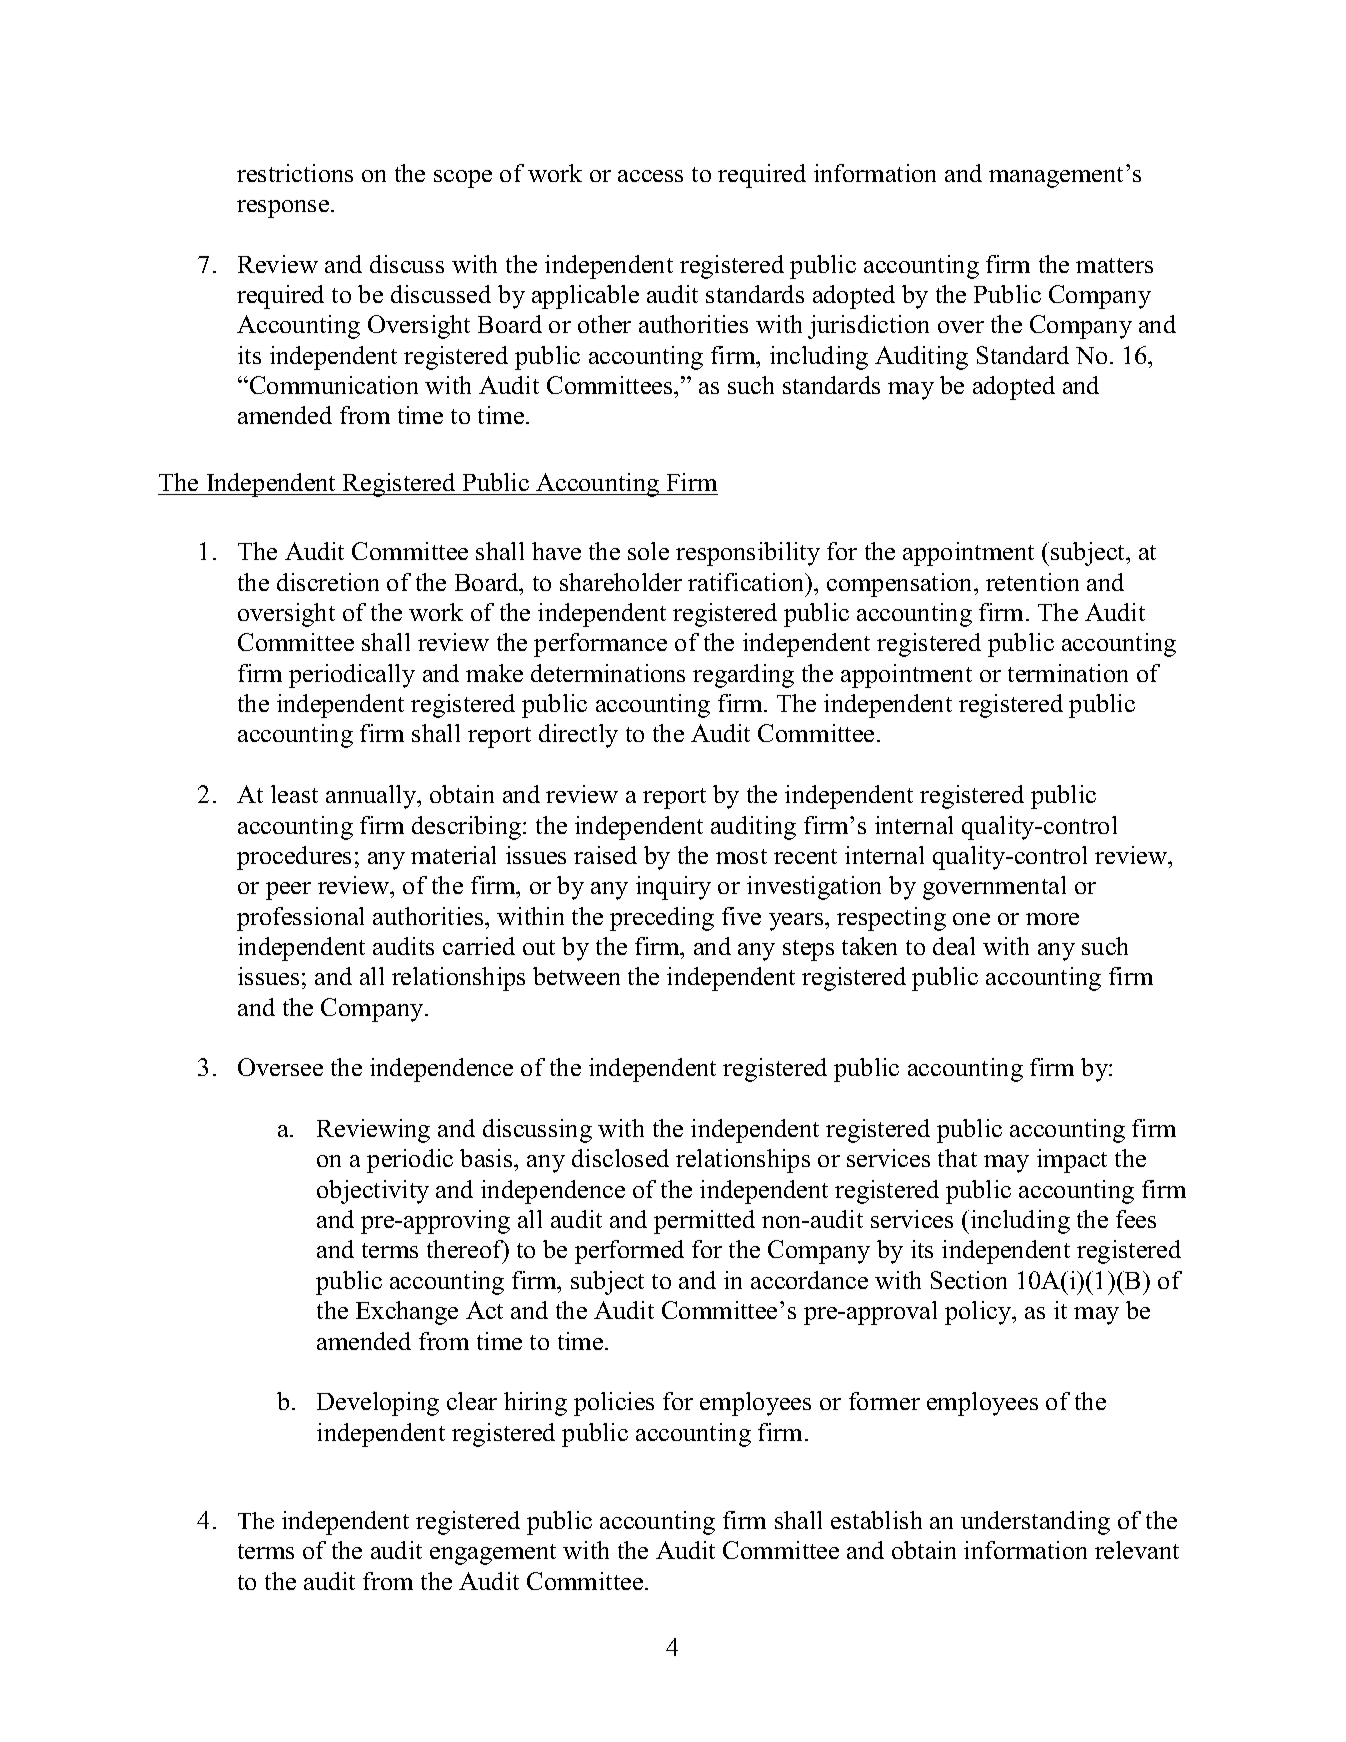 This screenshot has width=1346, height=1742. Describe the element at coordinates (1052, 919) in the screenshot. I see `more` at that location.
